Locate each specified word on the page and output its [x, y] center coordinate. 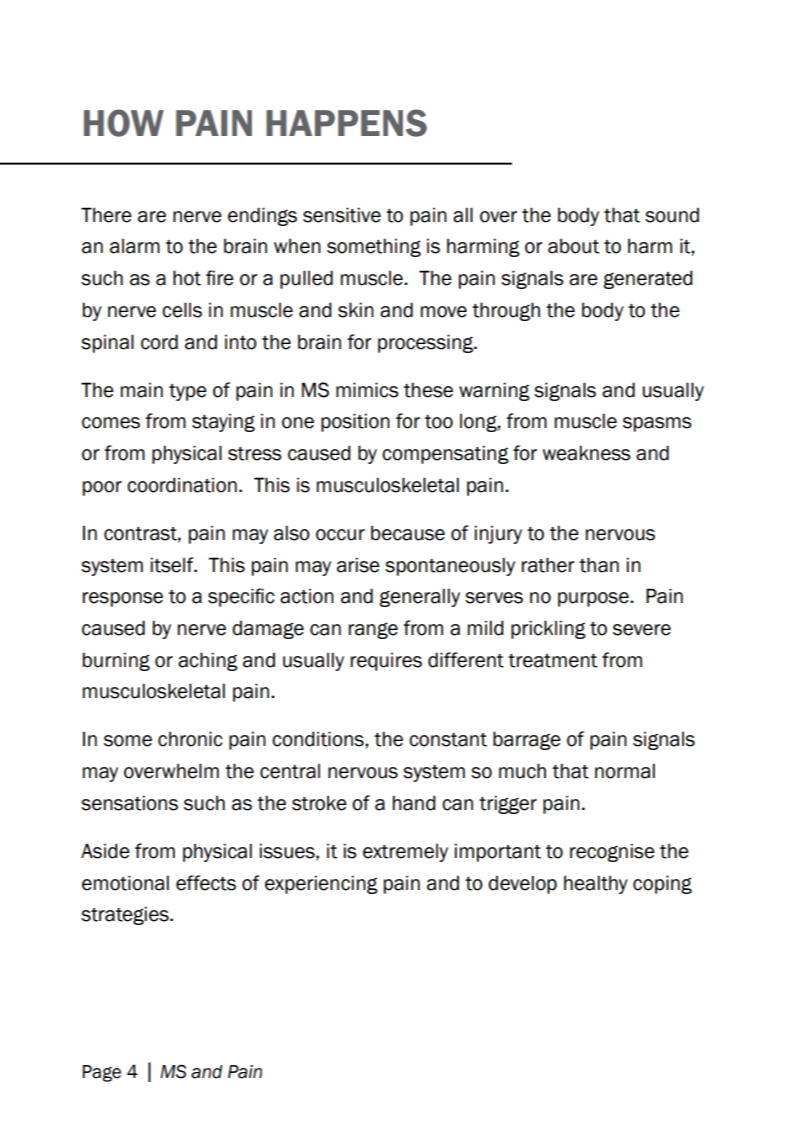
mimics [367, 390]
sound [672, 215]
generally [419, 597]
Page [102, 1073]
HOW [124, 123]
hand [414, 803]
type [188, 392]
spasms [657, 424]
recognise [612, 852]
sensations [129, 803]
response [123, 599]
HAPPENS [346, 123]
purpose [594, 599]
